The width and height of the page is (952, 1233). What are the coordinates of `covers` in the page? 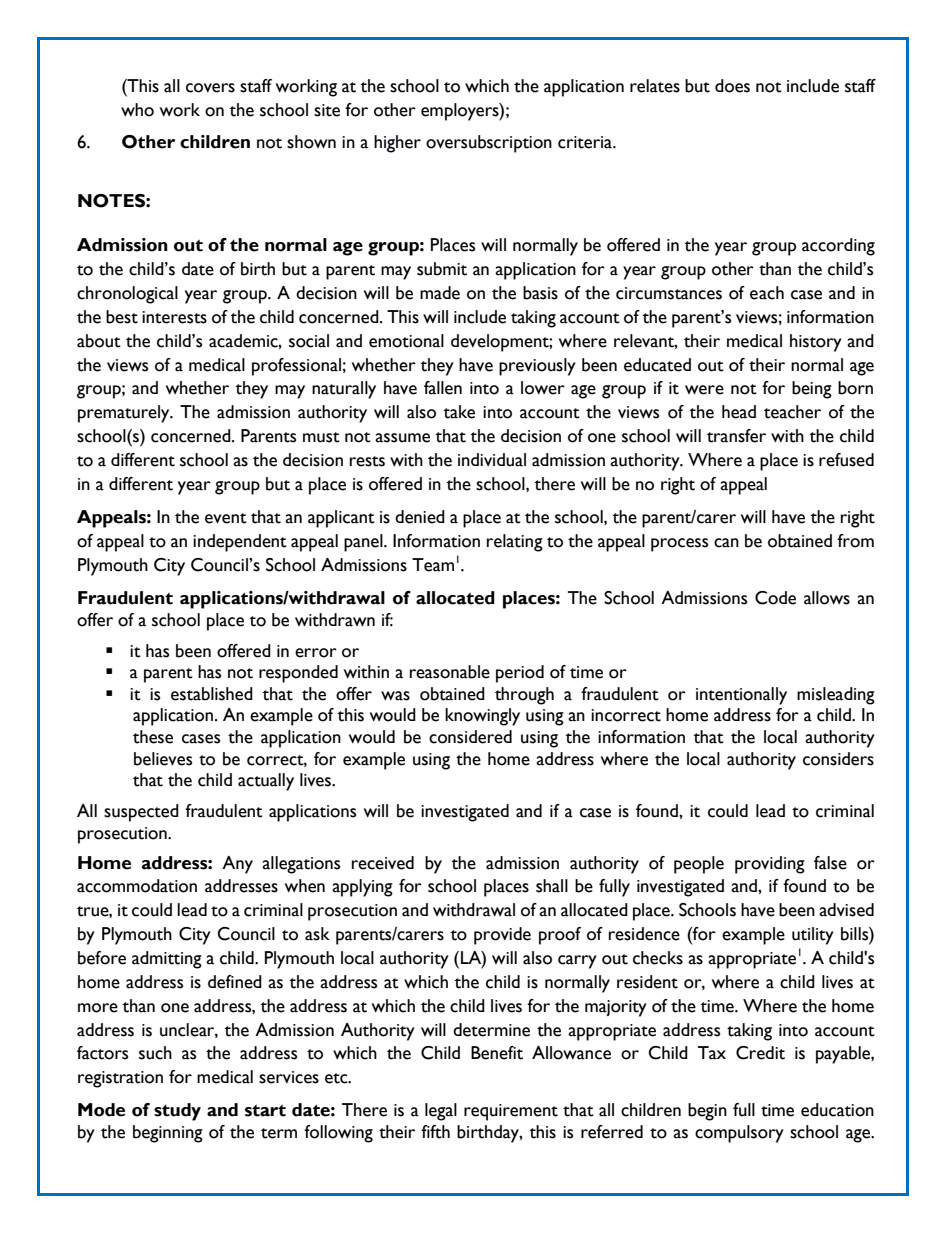 It's located at (210, 88).
